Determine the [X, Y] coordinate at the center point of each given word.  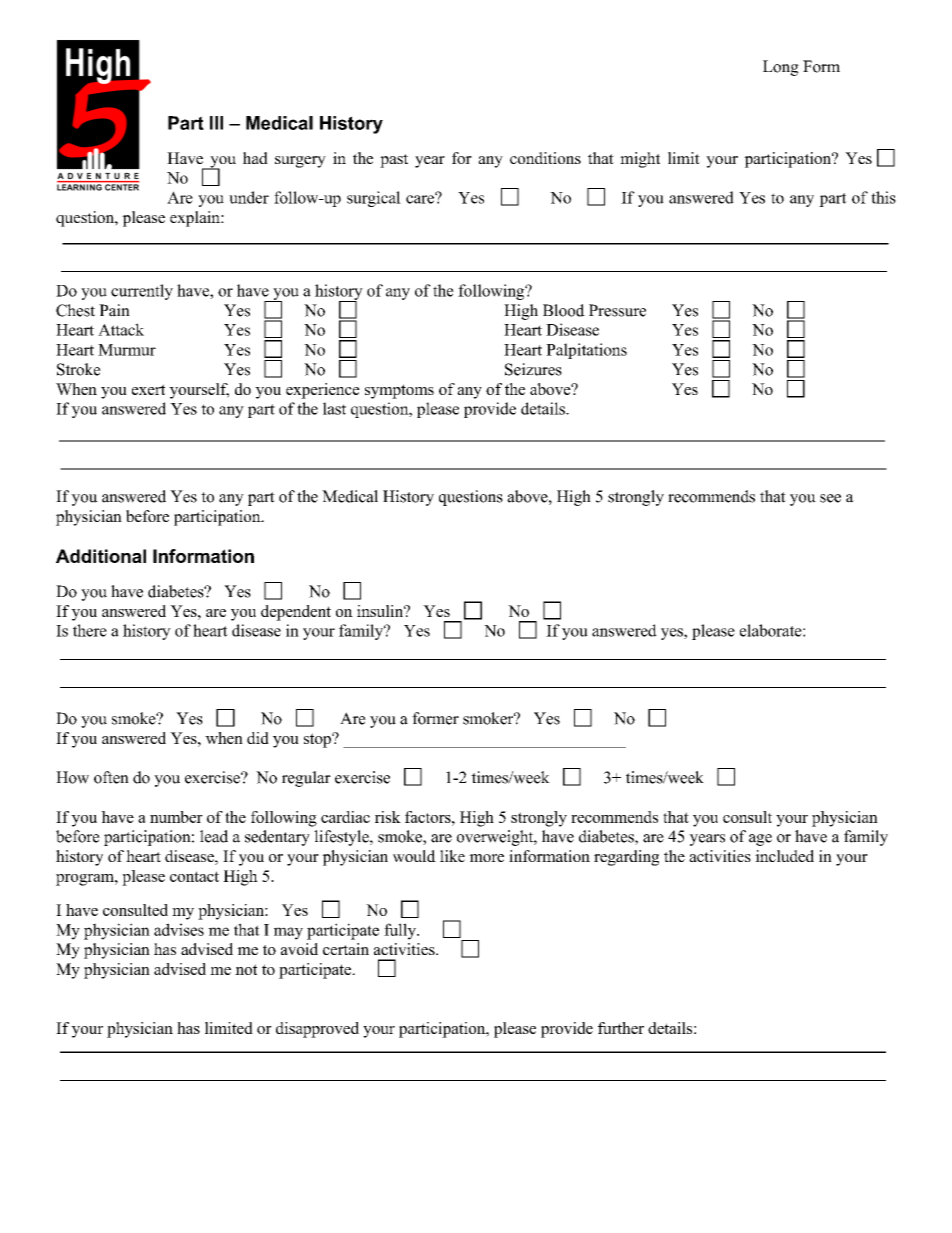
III [216, 123]
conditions [545, 158]
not [246, 969]
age [760, 840]
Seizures [533, 369]
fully [401, 931]
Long [781, 68]
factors [429, 817]
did [258, 738]
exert [148, 389]
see [830, 498]
